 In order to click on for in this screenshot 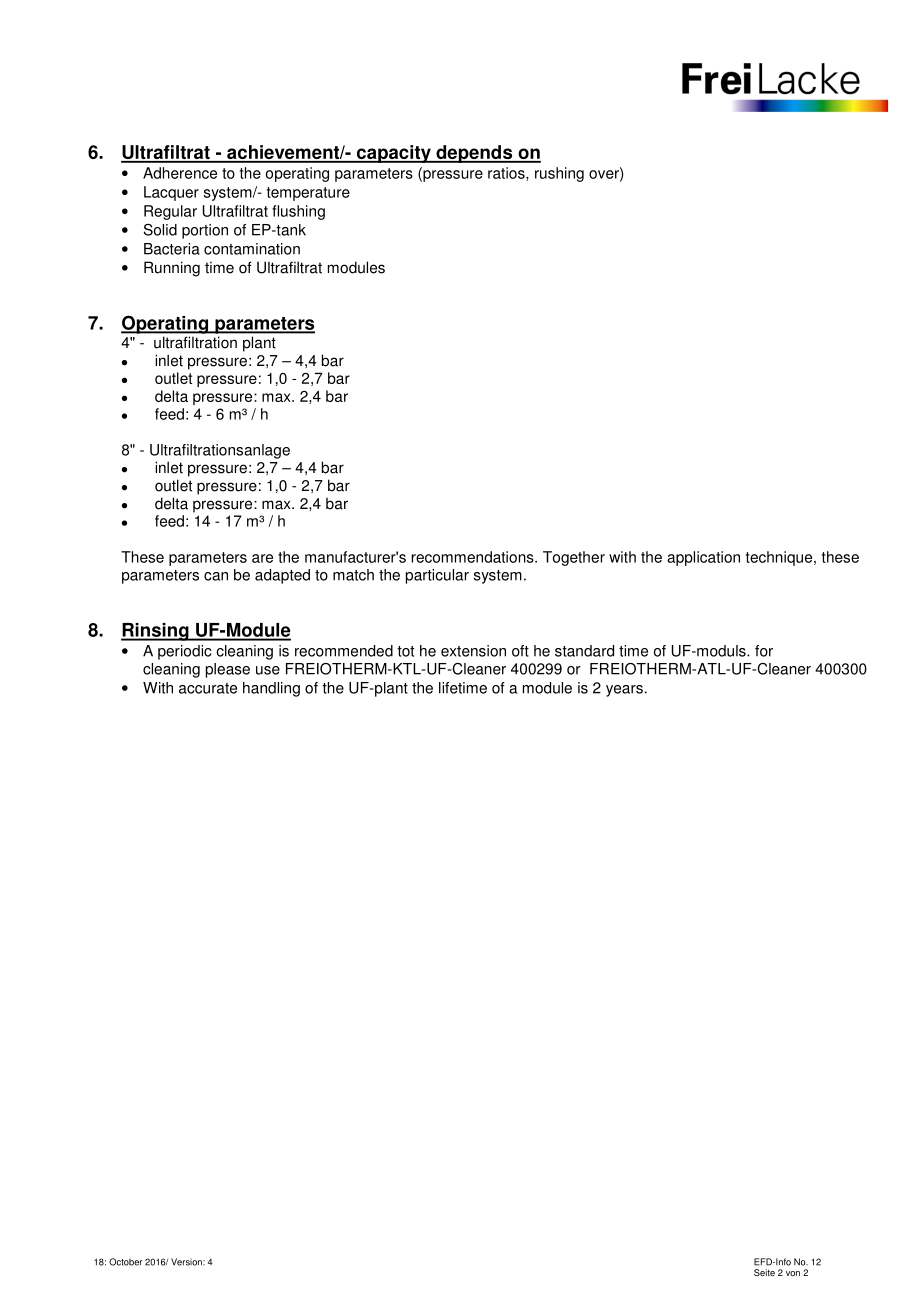, I will do `click(764, 651)`.
